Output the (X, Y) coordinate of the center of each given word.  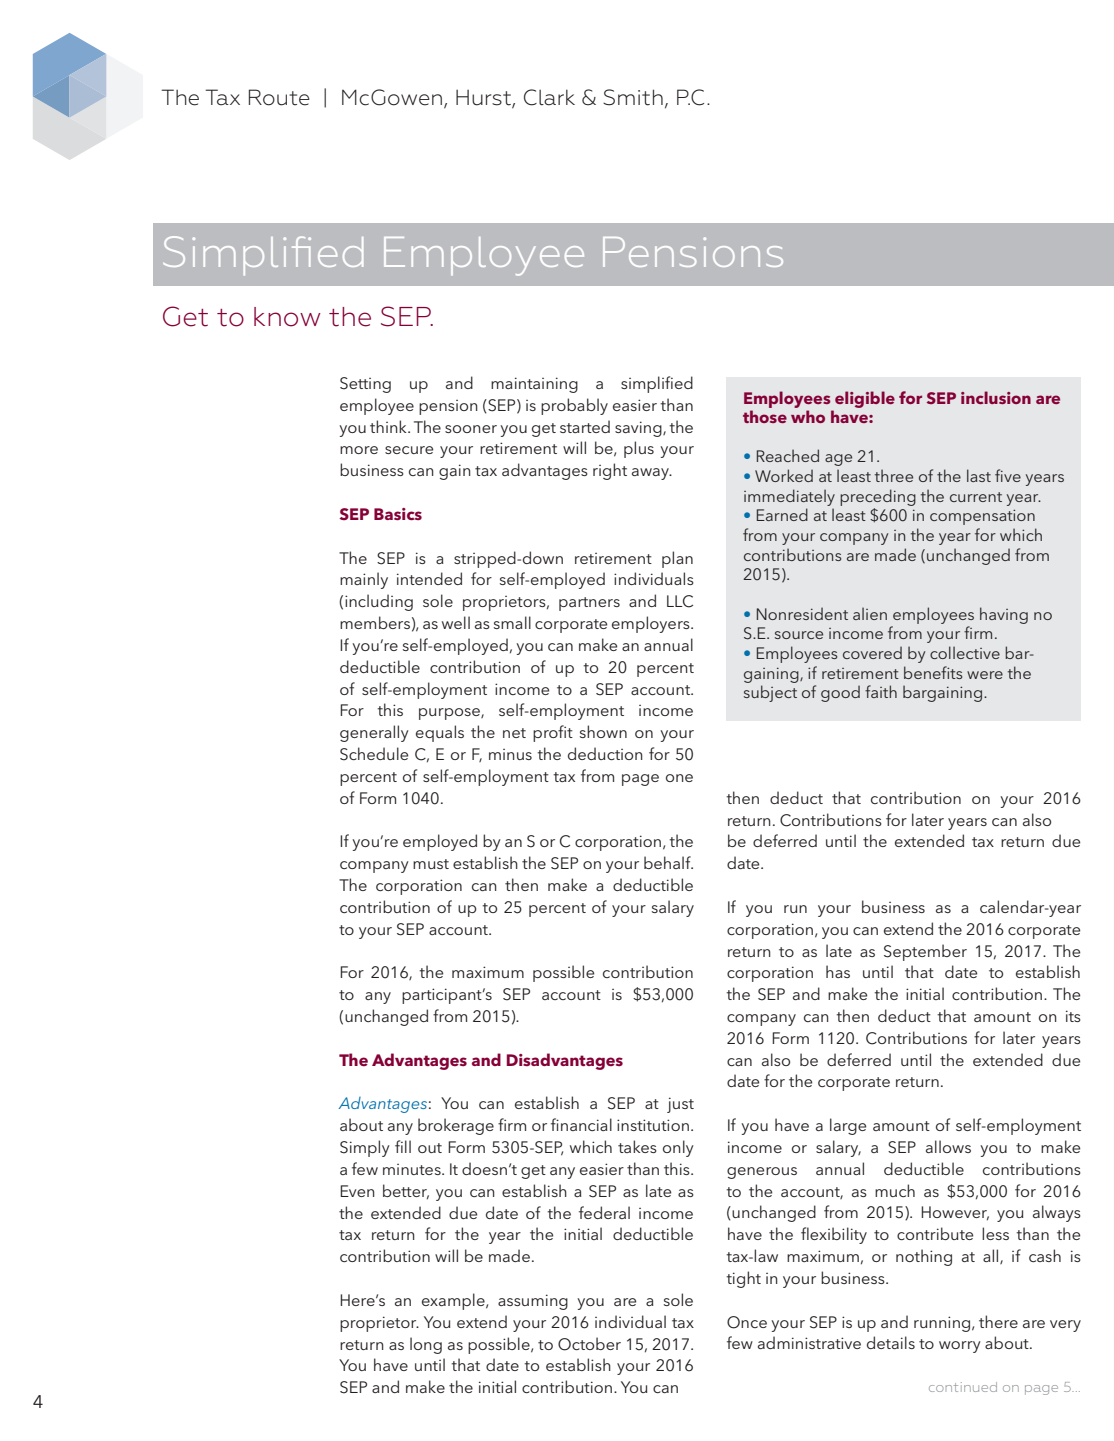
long (426, 1345)
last (979, 475)
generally (374, 733)
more (359, 450)
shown (603, 731)
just (680, 1105)
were (985, 675)
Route (279, 97)
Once (747, 1322)
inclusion (996, 397)
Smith (633, 97)
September (925, 952)
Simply (365, 1148)
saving (639, 429)
